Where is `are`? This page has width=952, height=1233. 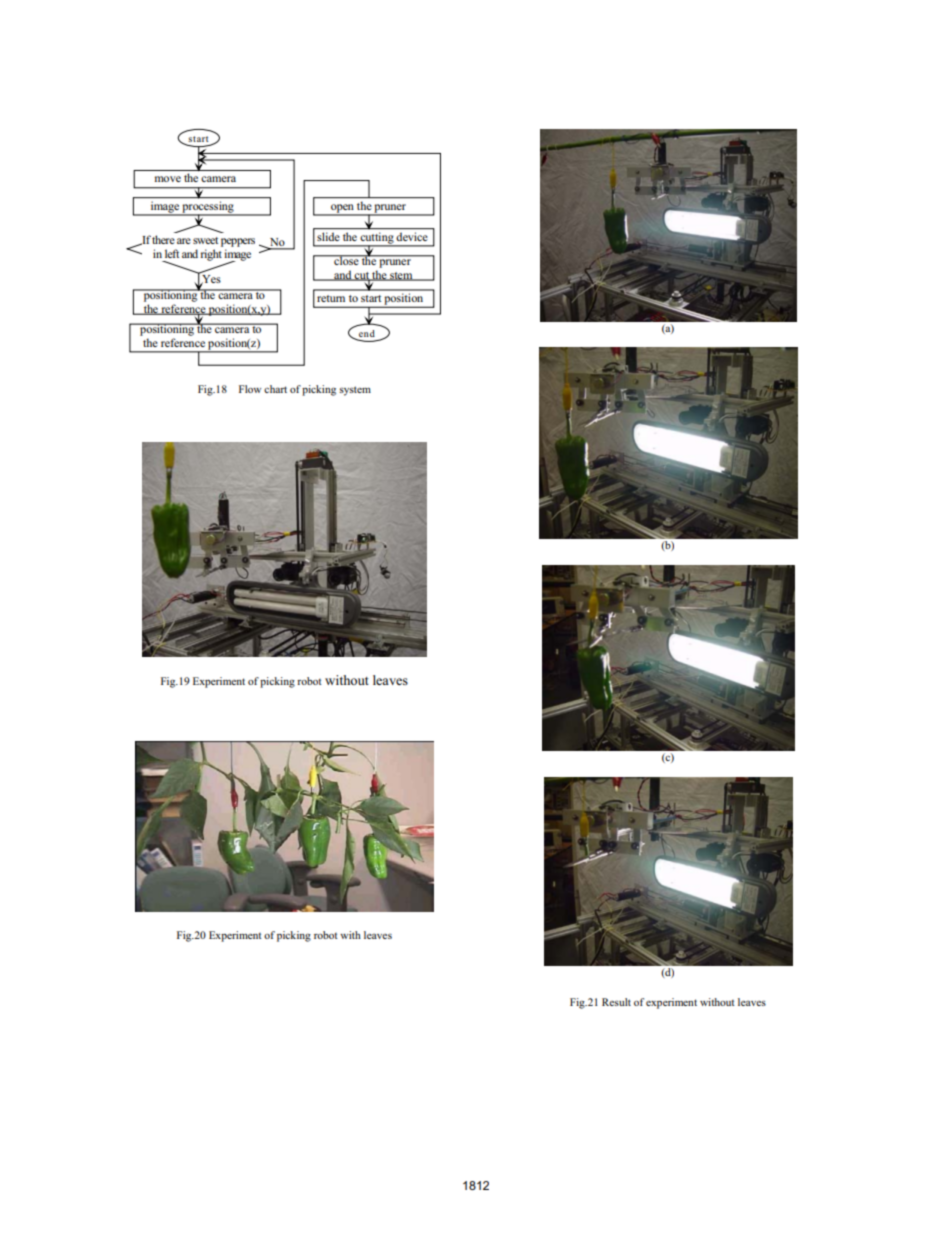
are is located at coordinates (184, 241).
